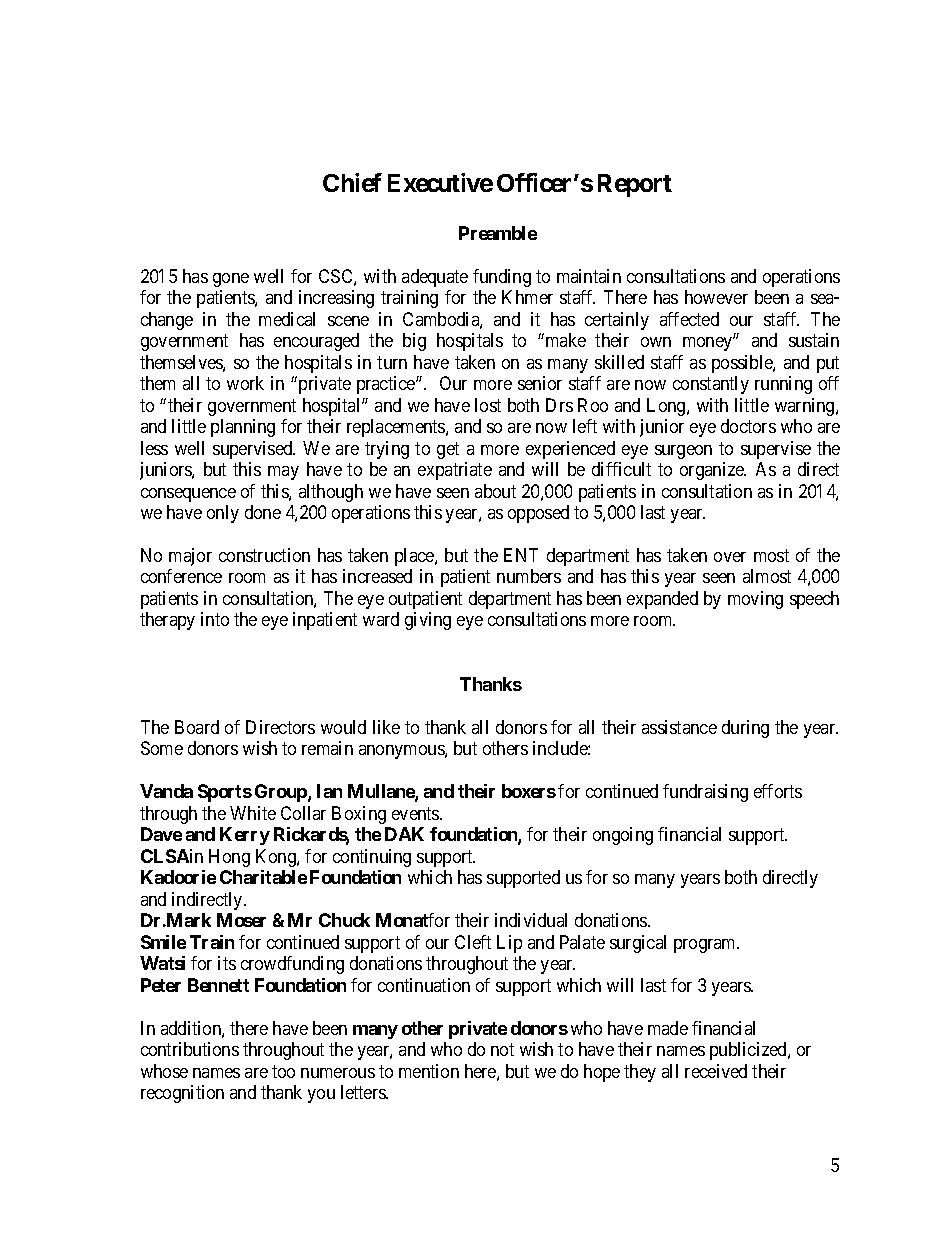 This screenshot has width=952, height=1233. I want to click on boxers, so click(529, 791).
